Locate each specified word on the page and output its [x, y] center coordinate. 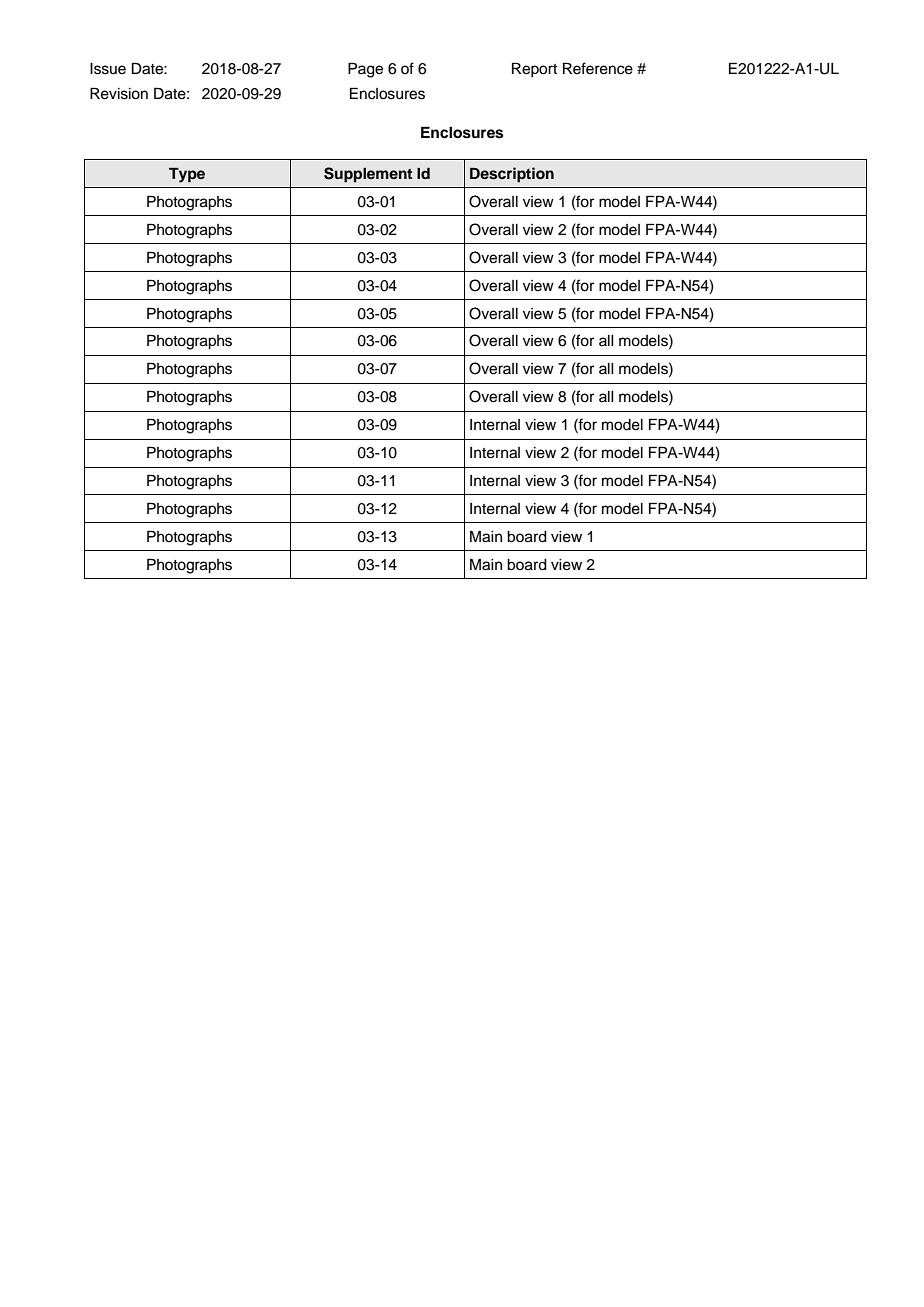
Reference [598, 68]
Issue [108, 69]
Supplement [368, 175]
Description [512, 175]
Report [534, 70]
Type [187, 175]
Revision [119, 93]
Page [365, 70]
